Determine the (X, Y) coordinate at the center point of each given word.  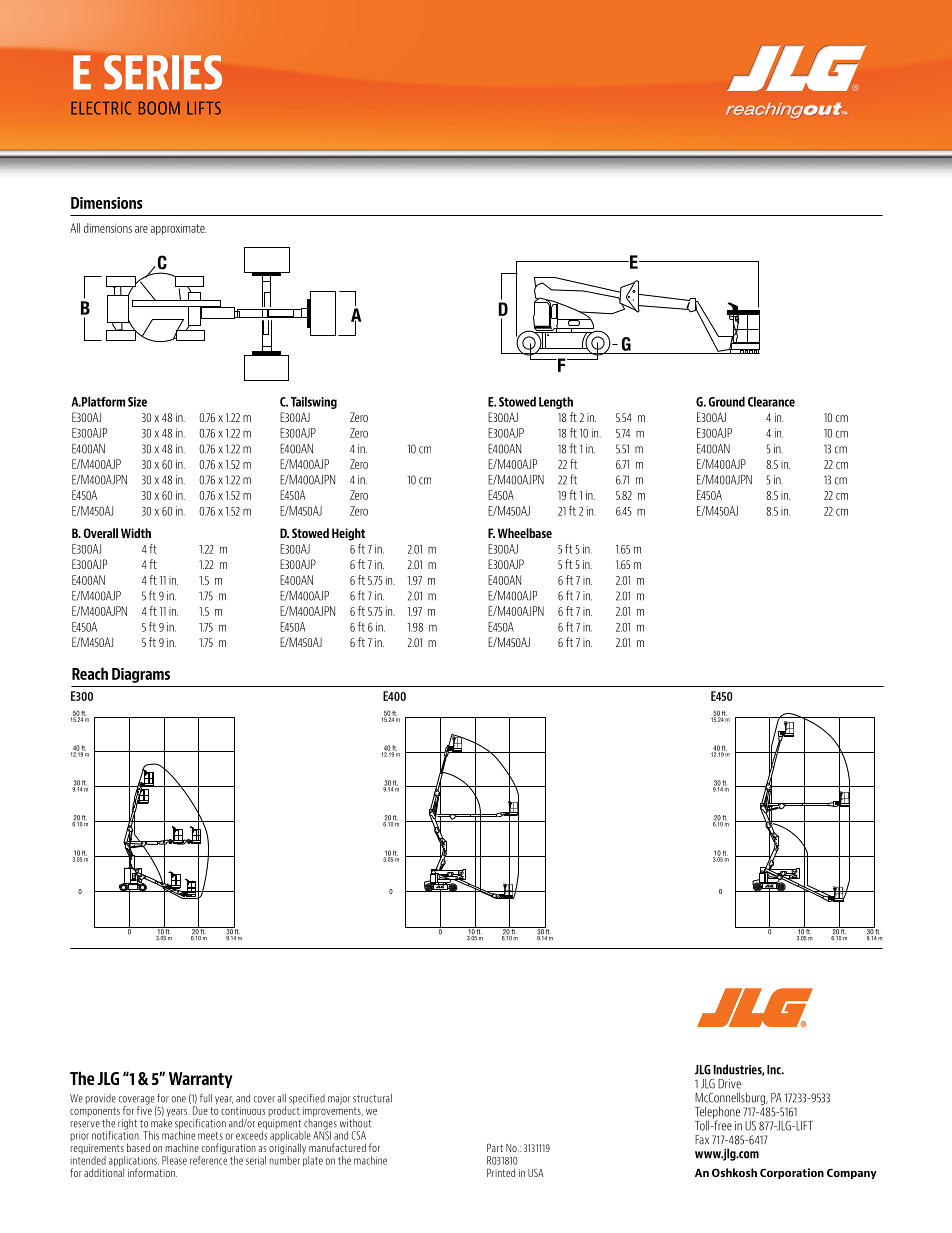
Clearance (771, 402)
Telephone (717, 1113)
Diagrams (141, 675)
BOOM (159, 108)
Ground (727, 402)
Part (495, 1148)
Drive (729, 1084)
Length (556, 403)
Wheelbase (525, 533)
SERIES (163, 72)
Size (137, 402)
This (151, 1135)
